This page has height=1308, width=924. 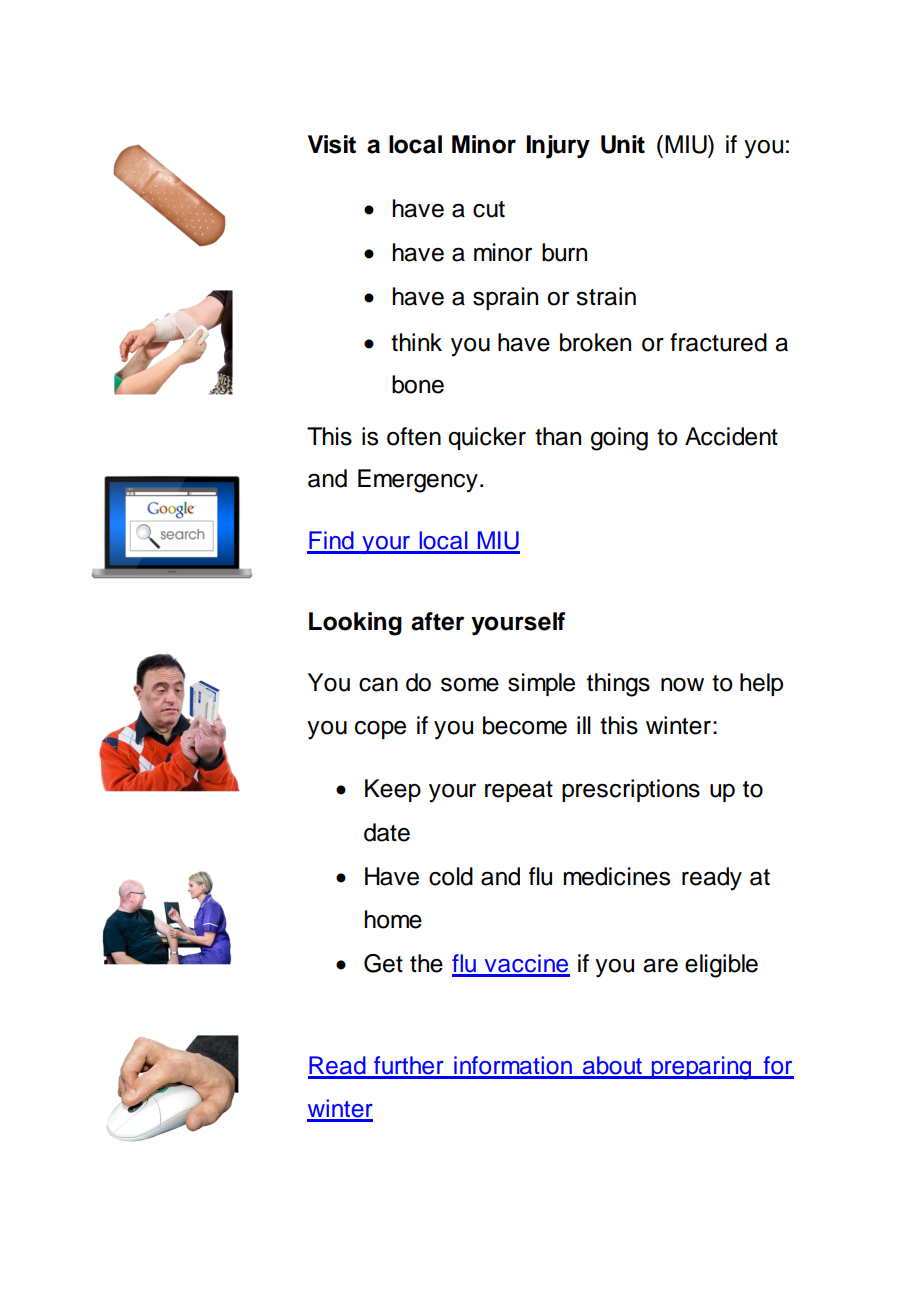 I want to click on Unit, so click(x=623, y=144).
